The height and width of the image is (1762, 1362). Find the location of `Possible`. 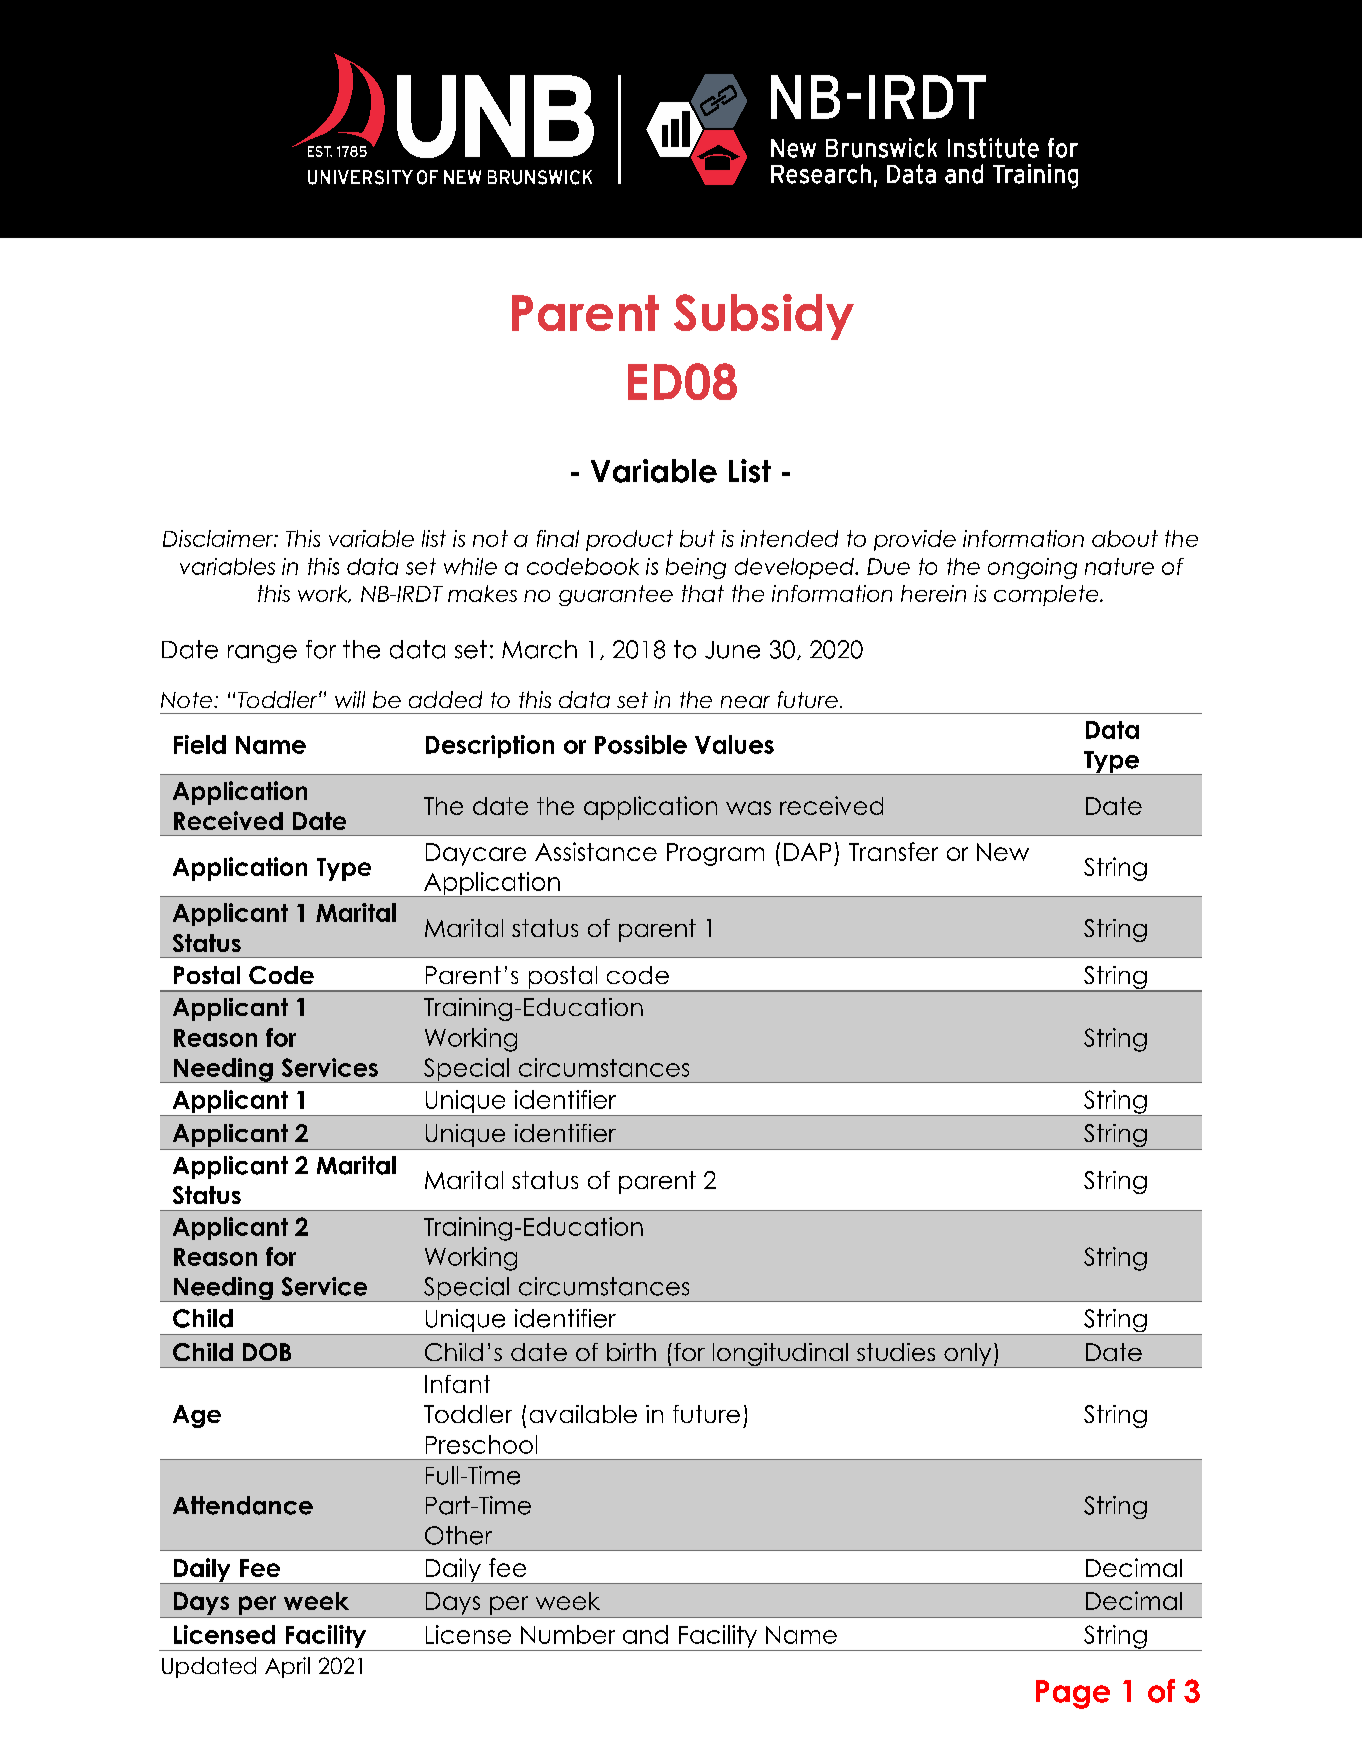

Possible is located at coordinates (641, 744).
